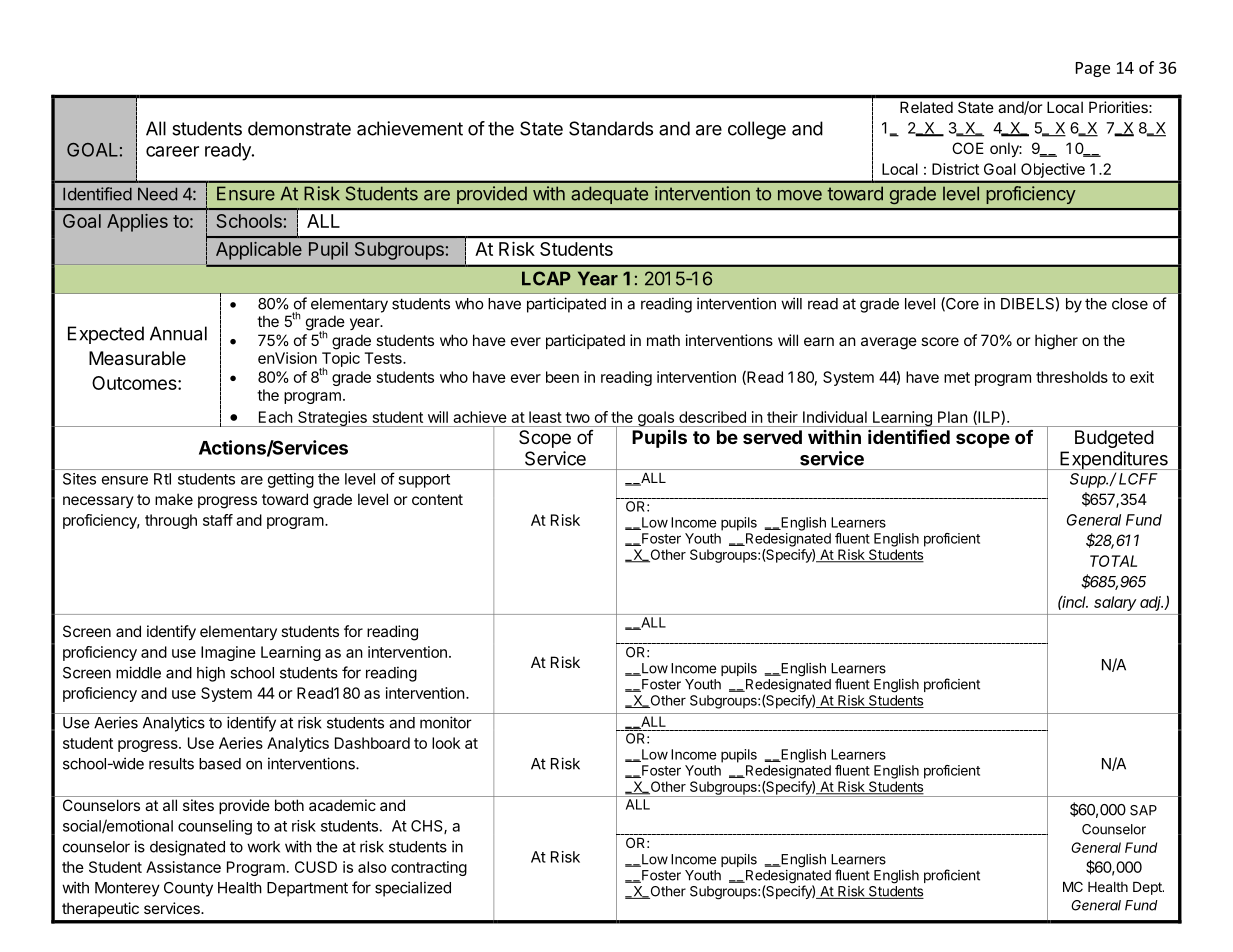 The height and width of the screenshot is (952, 1233). I want to click on Standards, so click(611, 128).
